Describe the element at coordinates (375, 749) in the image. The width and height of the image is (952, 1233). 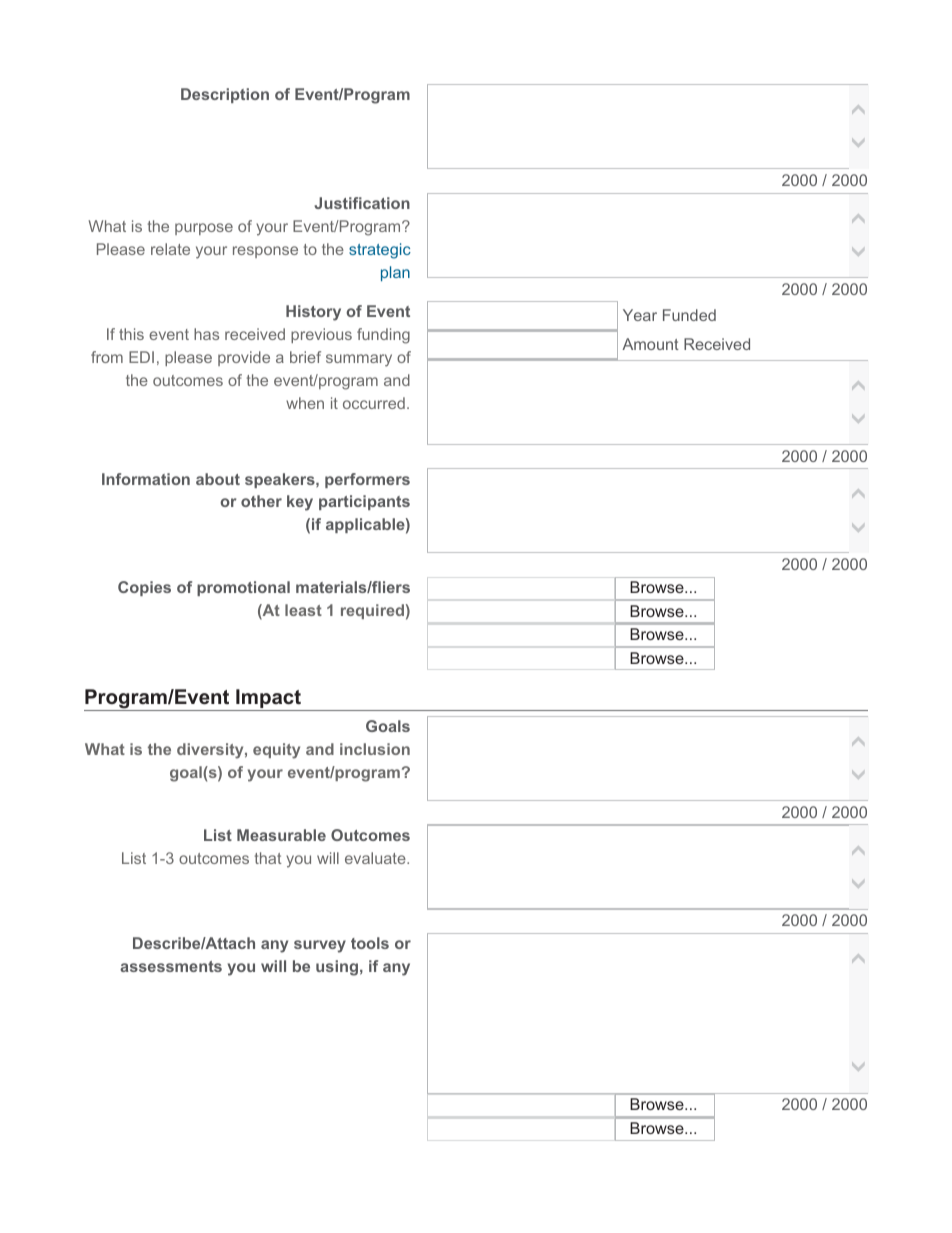
I see `inclusion` at that location.
